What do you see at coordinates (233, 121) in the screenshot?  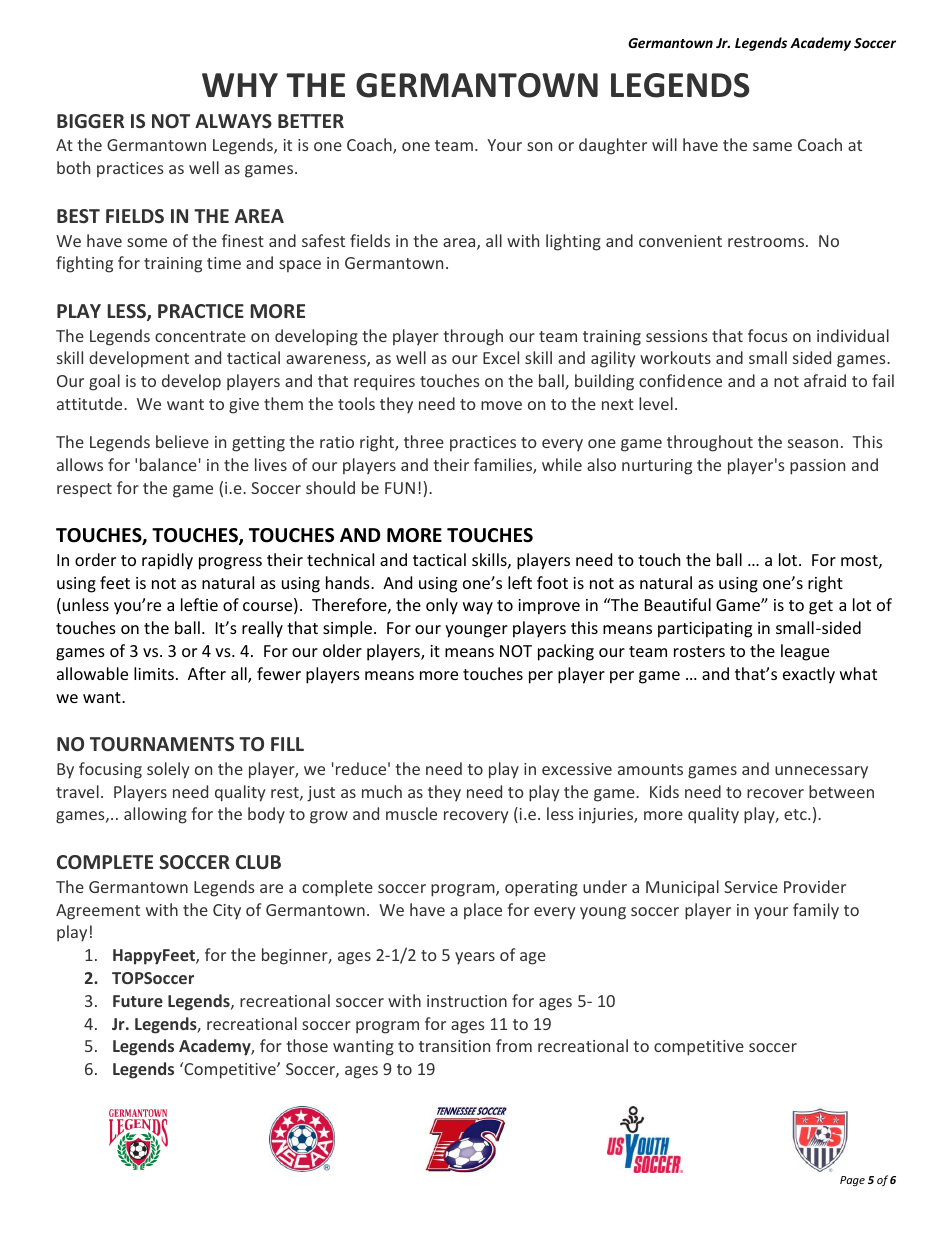 I see `ALWAYS` at bounding box center [233, 121].
